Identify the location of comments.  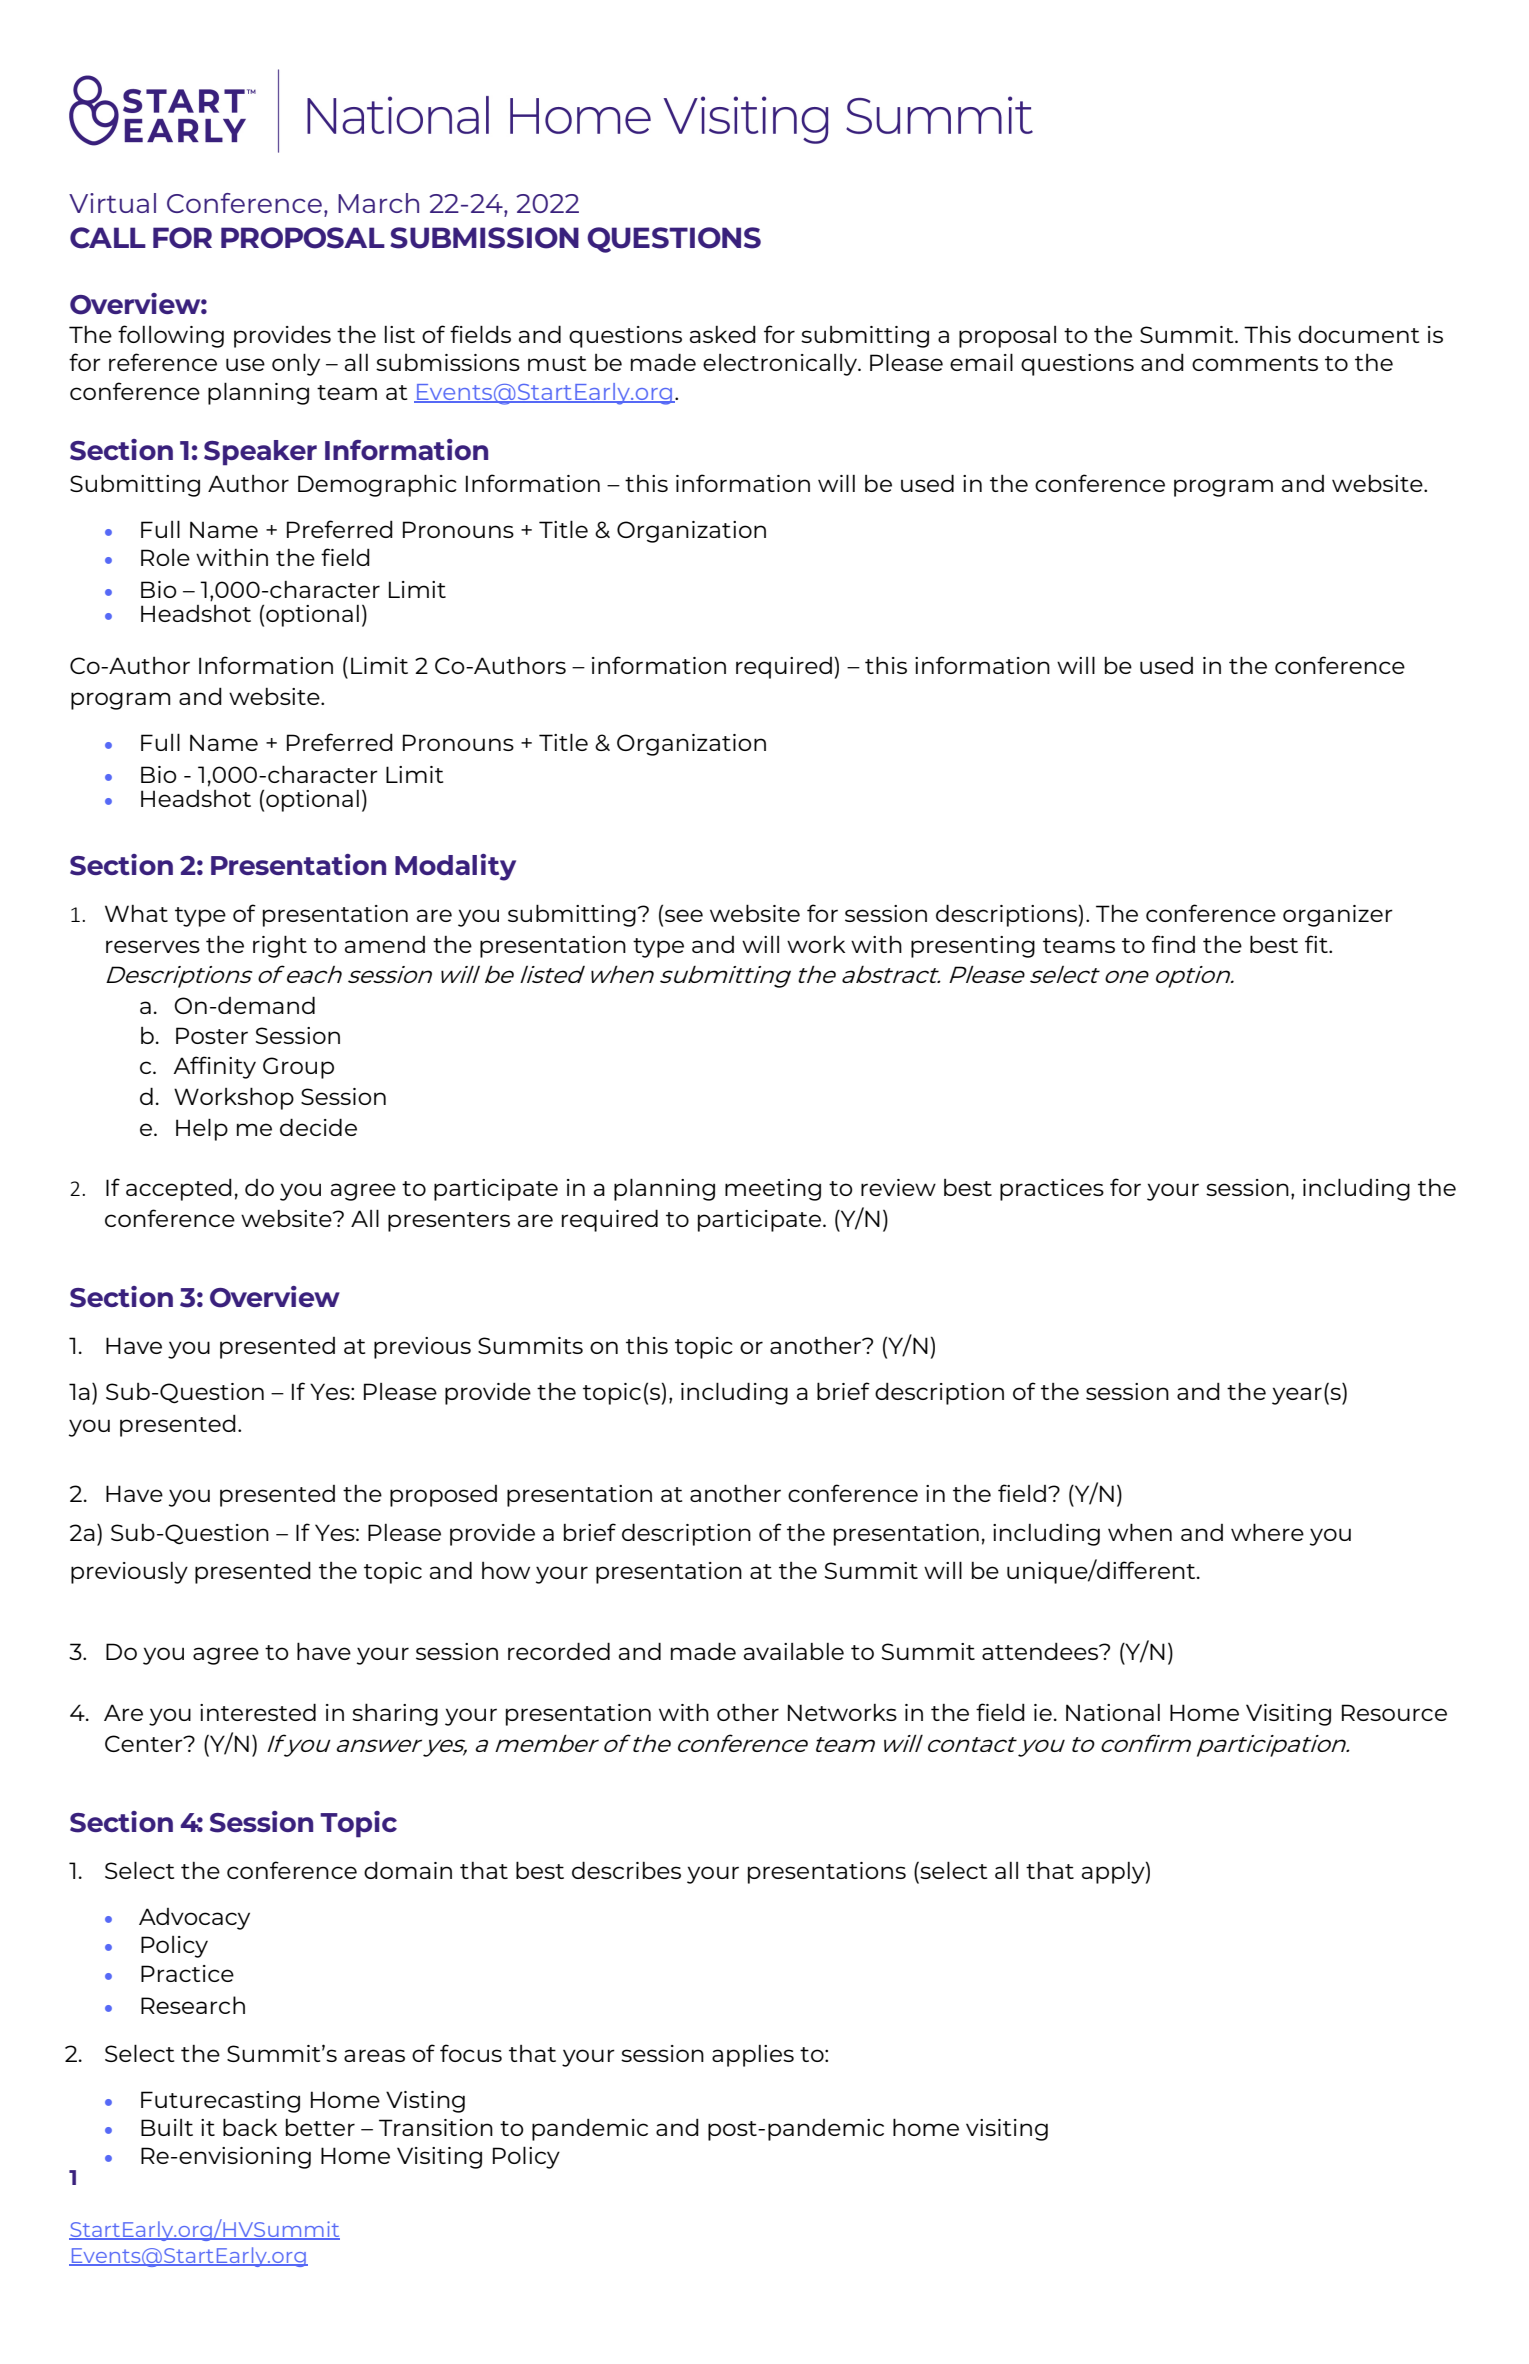
(1255, 363).
